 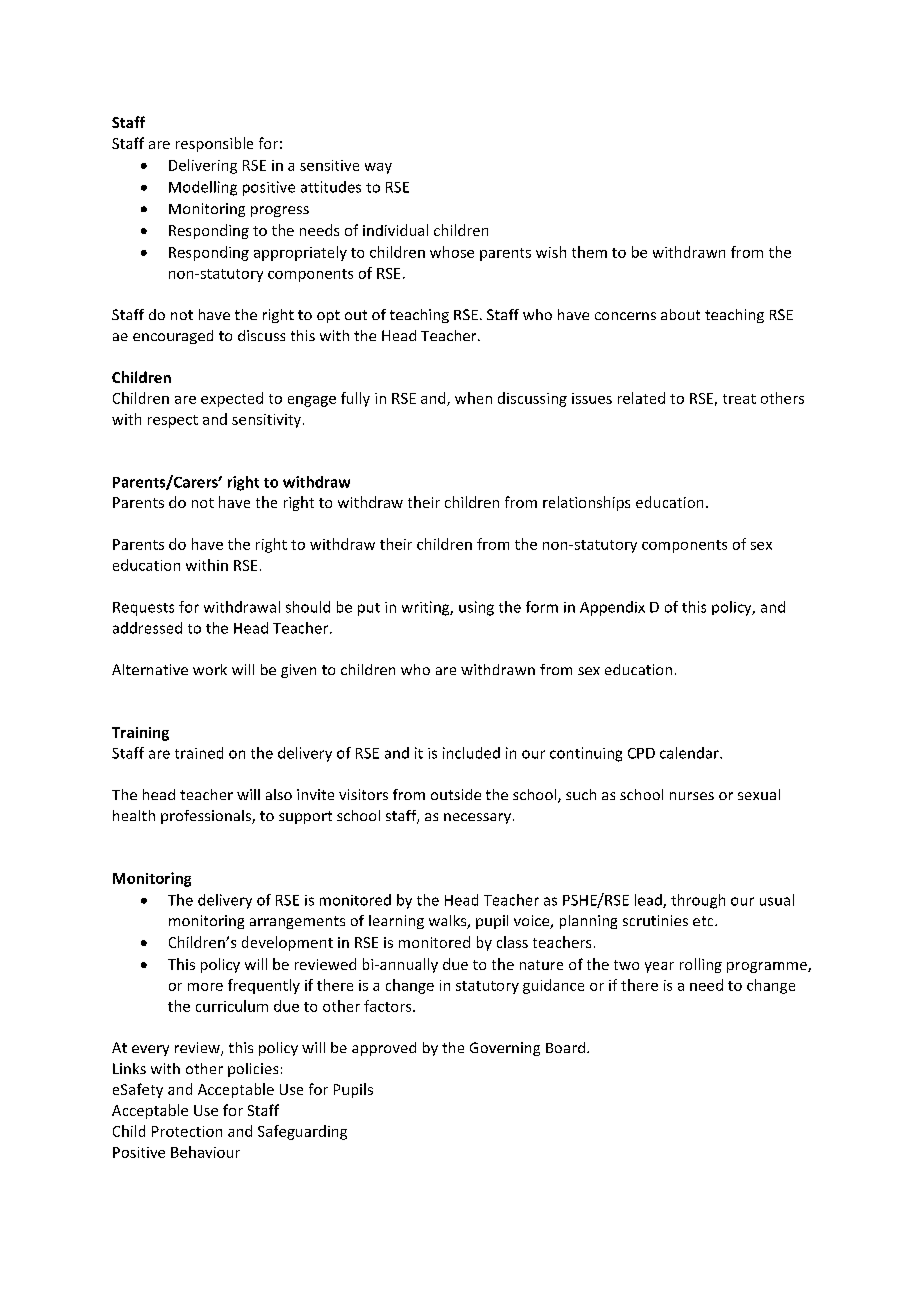 I want to click on expected, so click(x=232, y=399).
